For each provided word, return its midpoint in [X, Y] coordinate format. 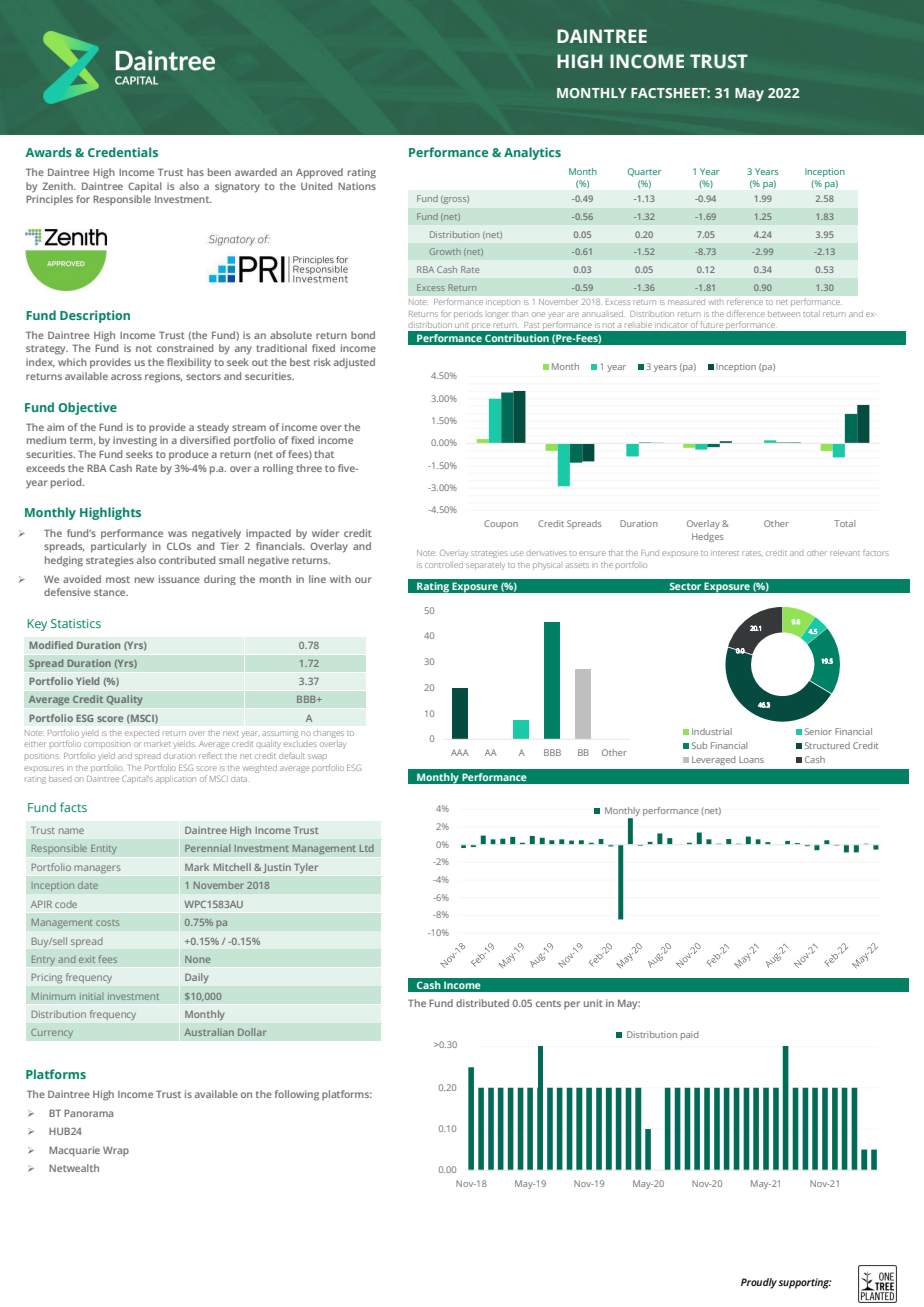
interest [725, 553]
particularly [118, 547]
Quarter [644, 172]
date [88, 885]
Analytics [532, 153]
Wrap [116, 1151]
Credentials [123, 152]
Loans [751, 759]
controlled [444, 565]
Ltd [367, 848]
